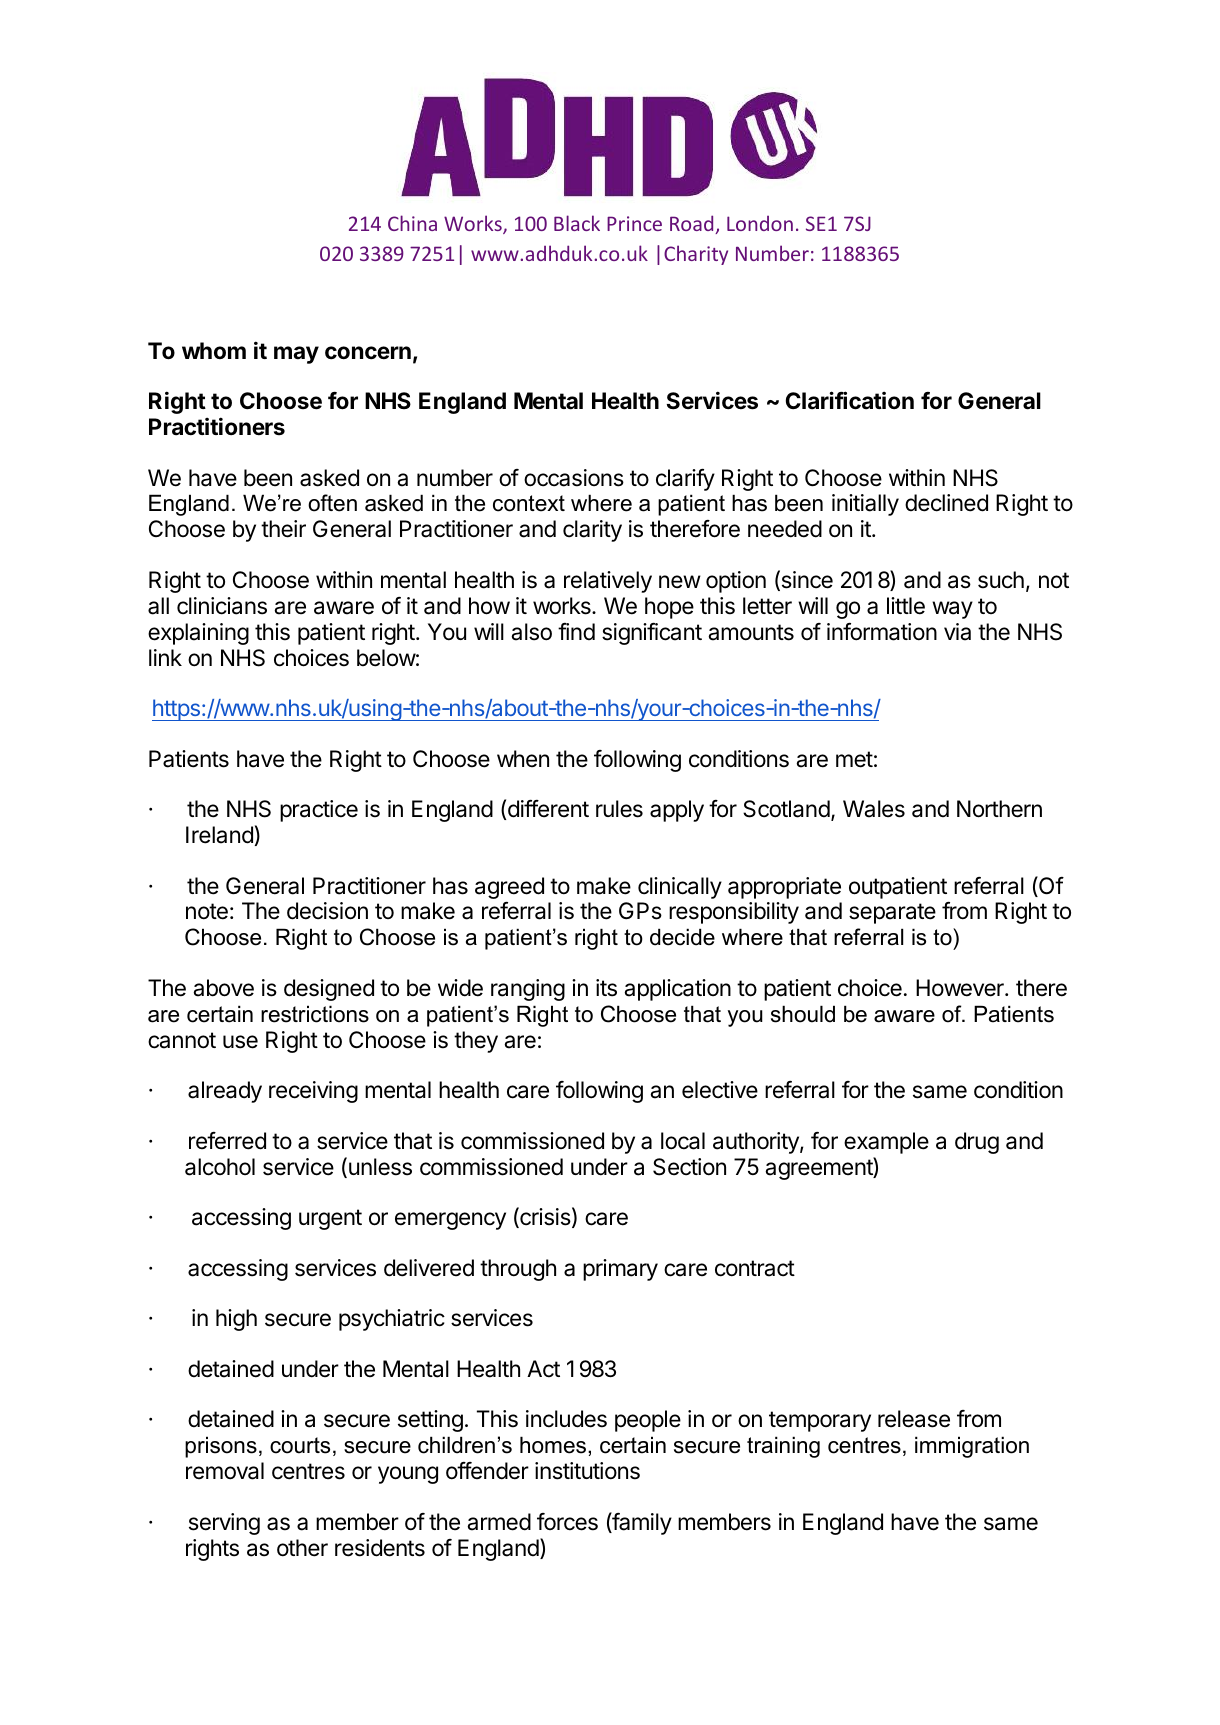 The image size is (1220, 1725). Describe the element at coordinates (608, 582) in the screenshot. I see `relatively` at that location.
